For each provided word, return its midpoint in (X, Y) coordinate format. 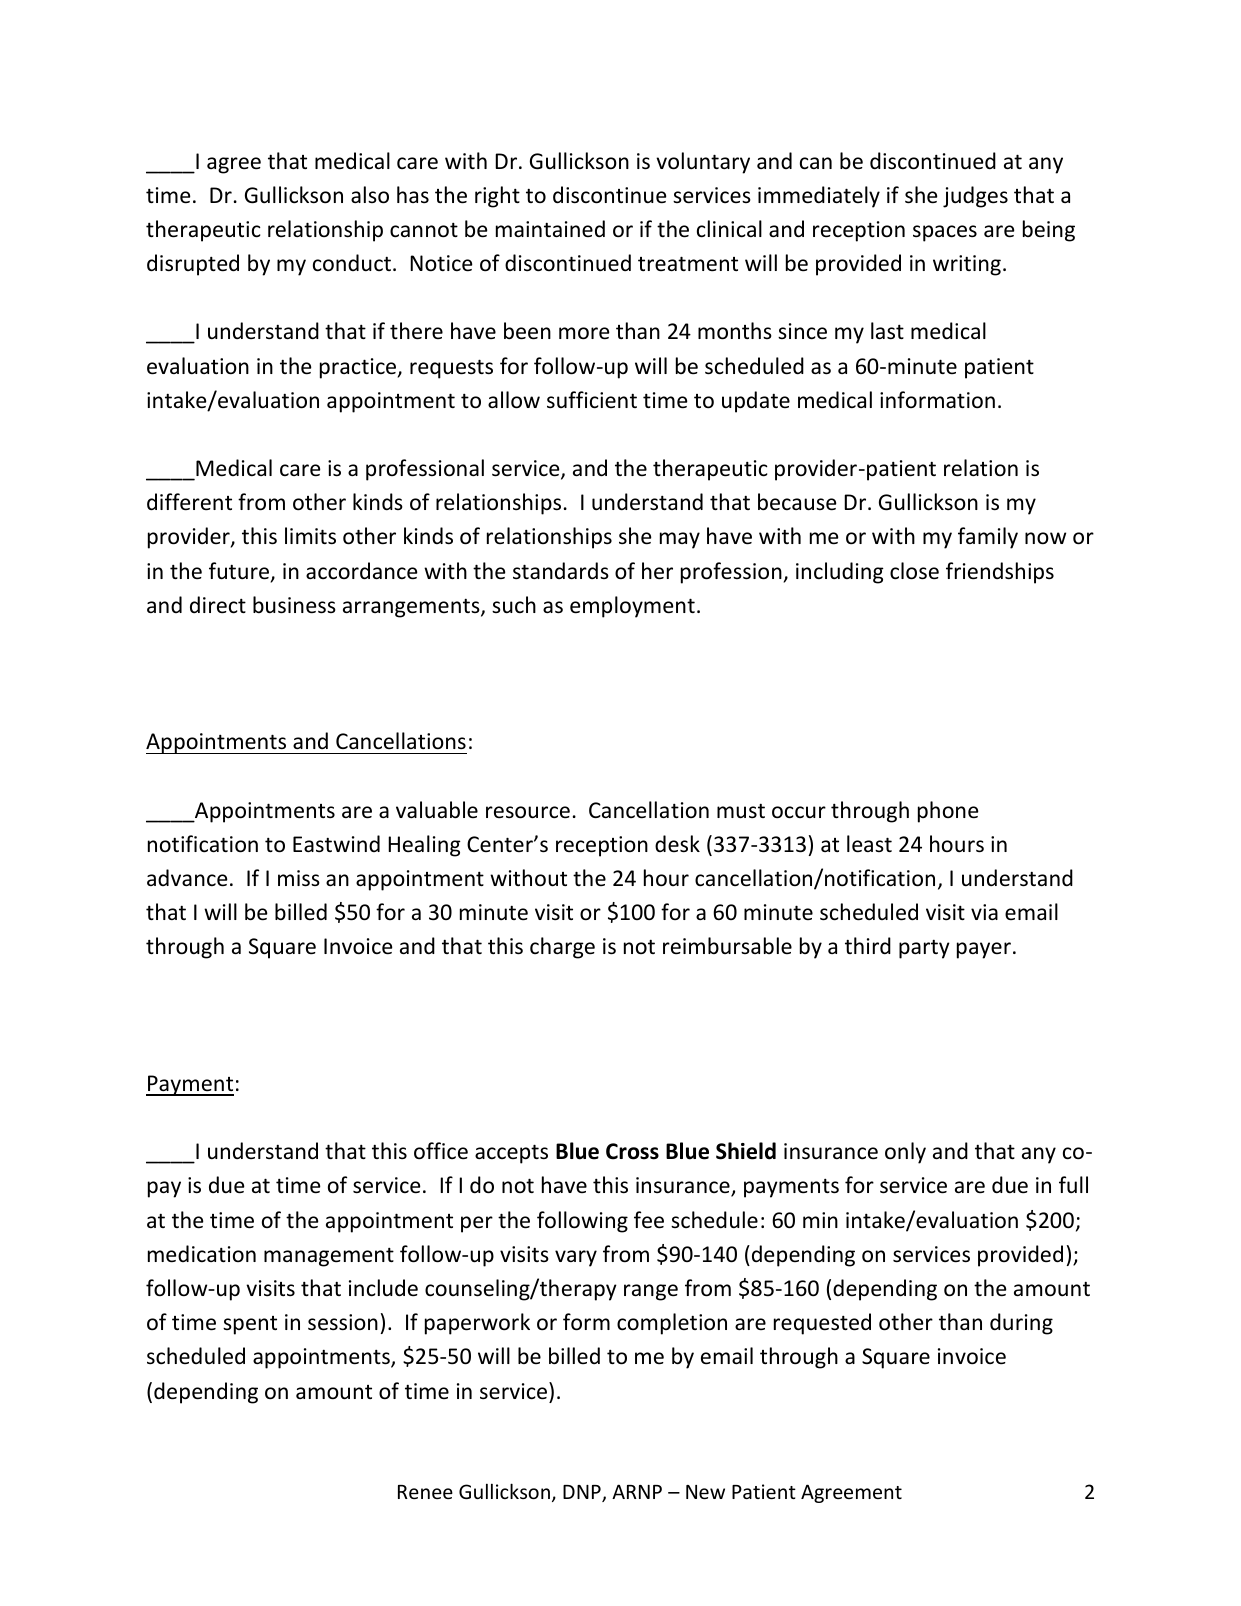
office (441, 1151)
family (988, 538)
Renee (425, 1492)
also (370, 195)
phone (948, 812)
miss (299, 878)
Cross (632, 1151)
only (905, 1153)
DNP (583, 1493)
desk (677, 844)
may (680, 540)
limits (310, 536)
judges (975, 197)
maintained (550, 228)
